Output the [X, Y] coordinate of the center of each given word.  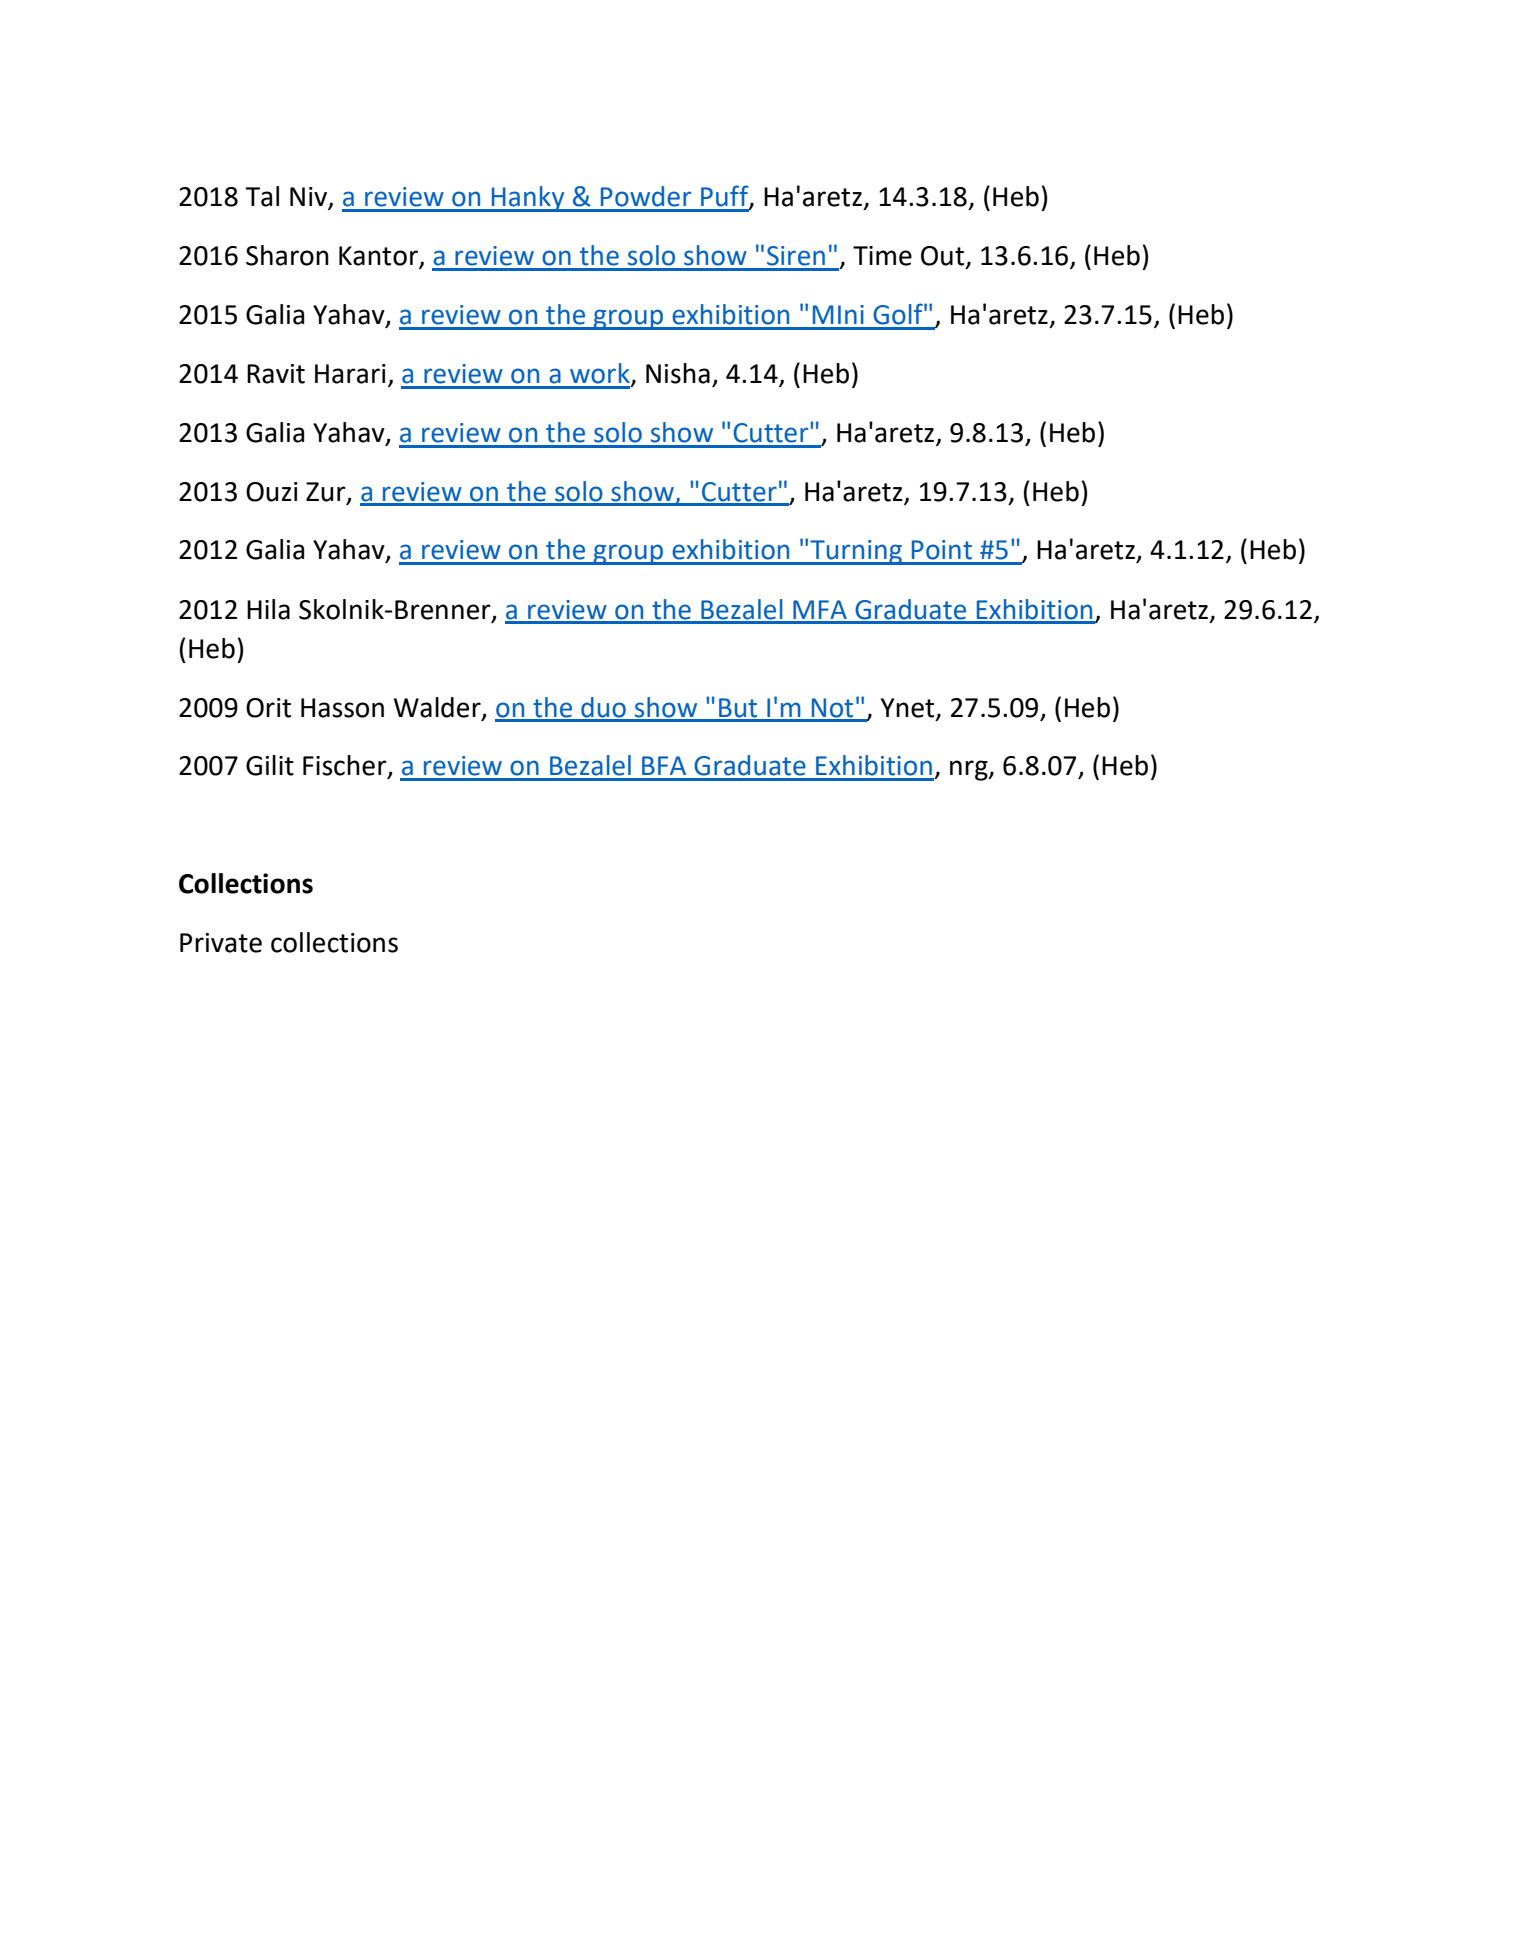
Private [221, 943]
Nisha [678, 373]
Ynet [909, 708]
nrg [970, 770]
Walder [438, 708]
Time [882, 256]
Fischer [346, 766]
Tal [262, 196]
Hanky [528, 199]
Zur [327, 492]
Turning [856, 552]
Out [944, 257]
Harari [350, 374]
